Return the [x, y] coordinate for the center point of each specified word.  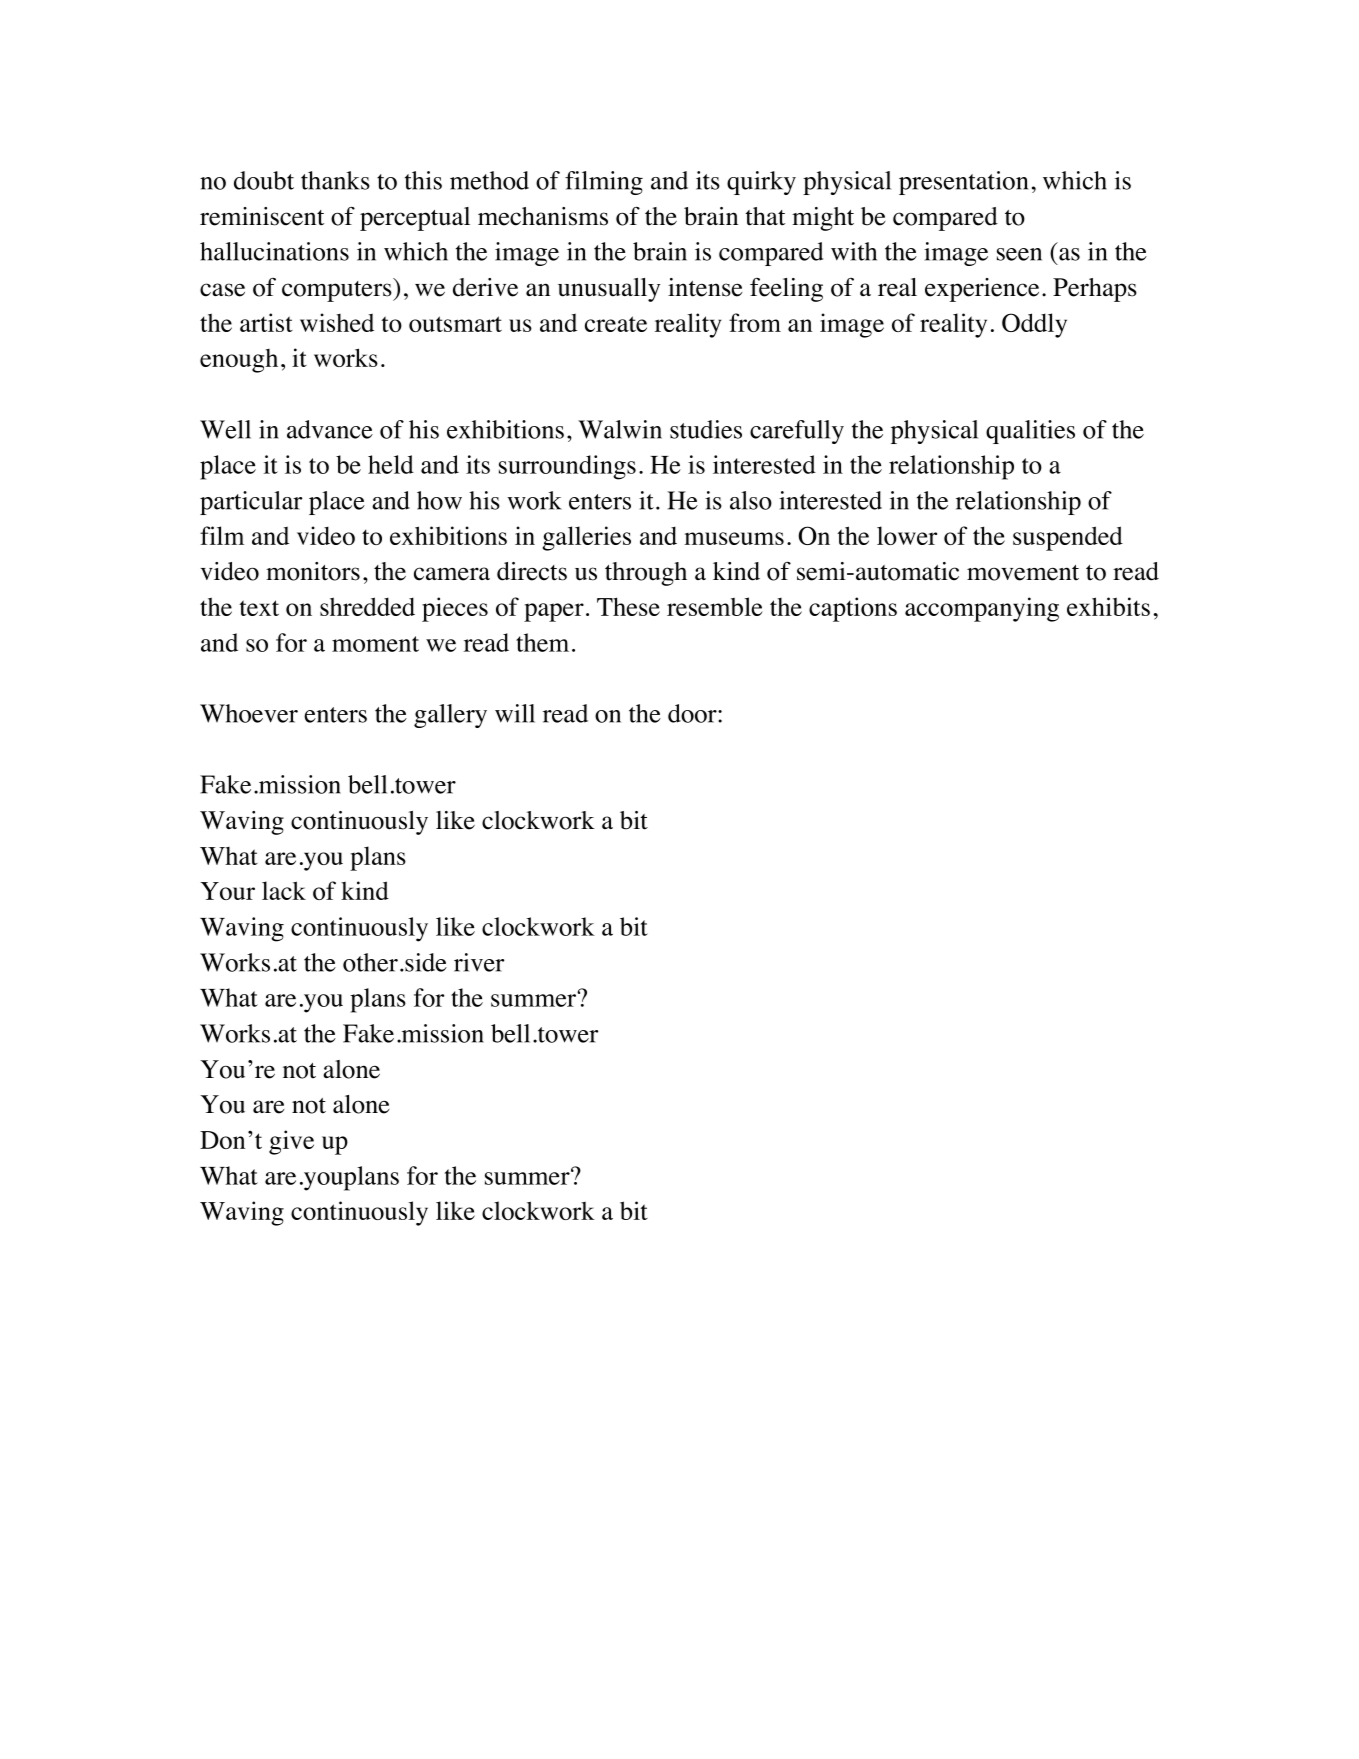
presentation [963, 183]
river [479, 962]
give [291, 1142]
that [765, 216]
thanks [335, 180]
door [693, 713]
